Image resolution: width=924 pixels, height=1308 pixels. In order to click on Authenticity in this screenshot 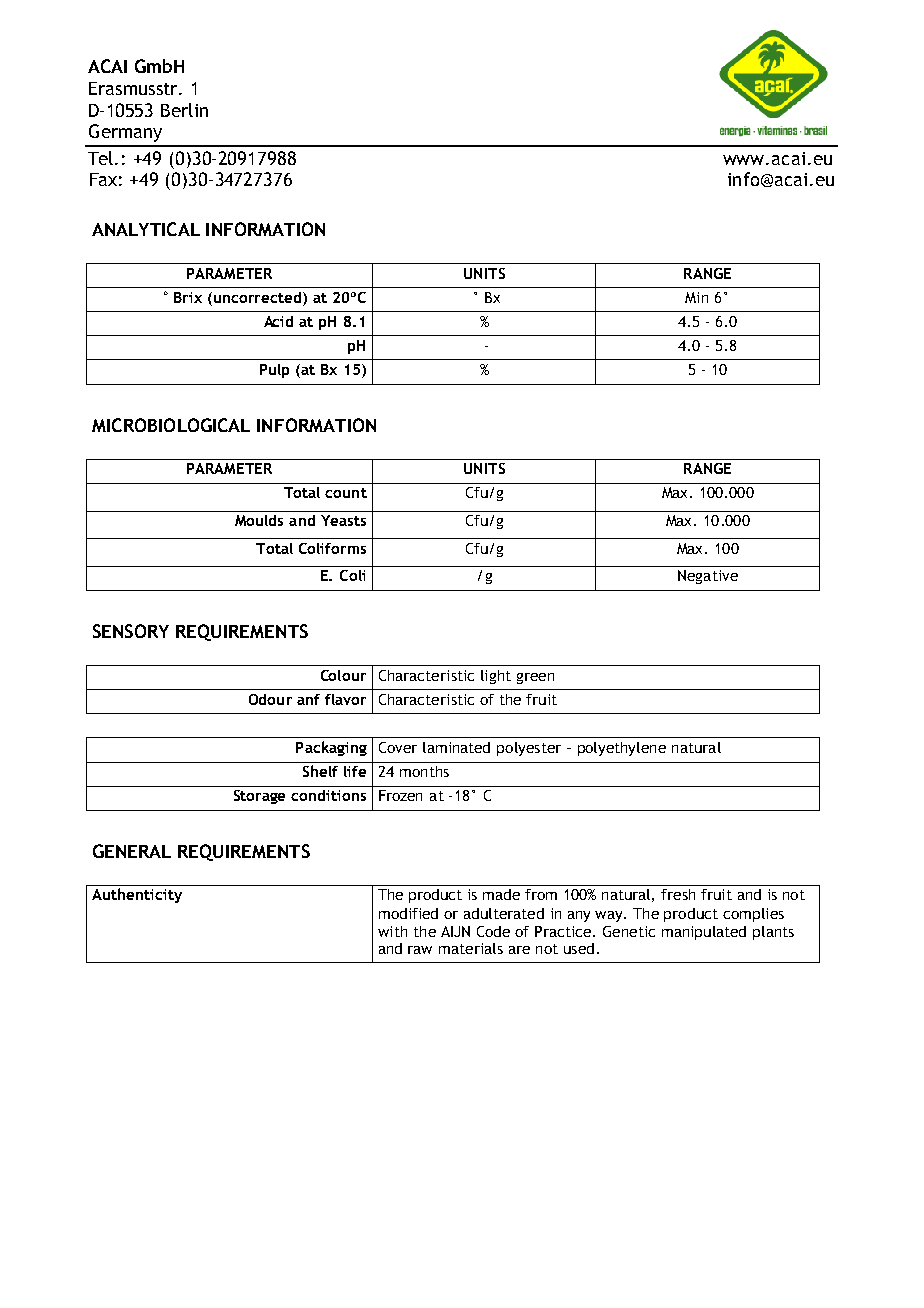, I will do `click(137, 895)`.
